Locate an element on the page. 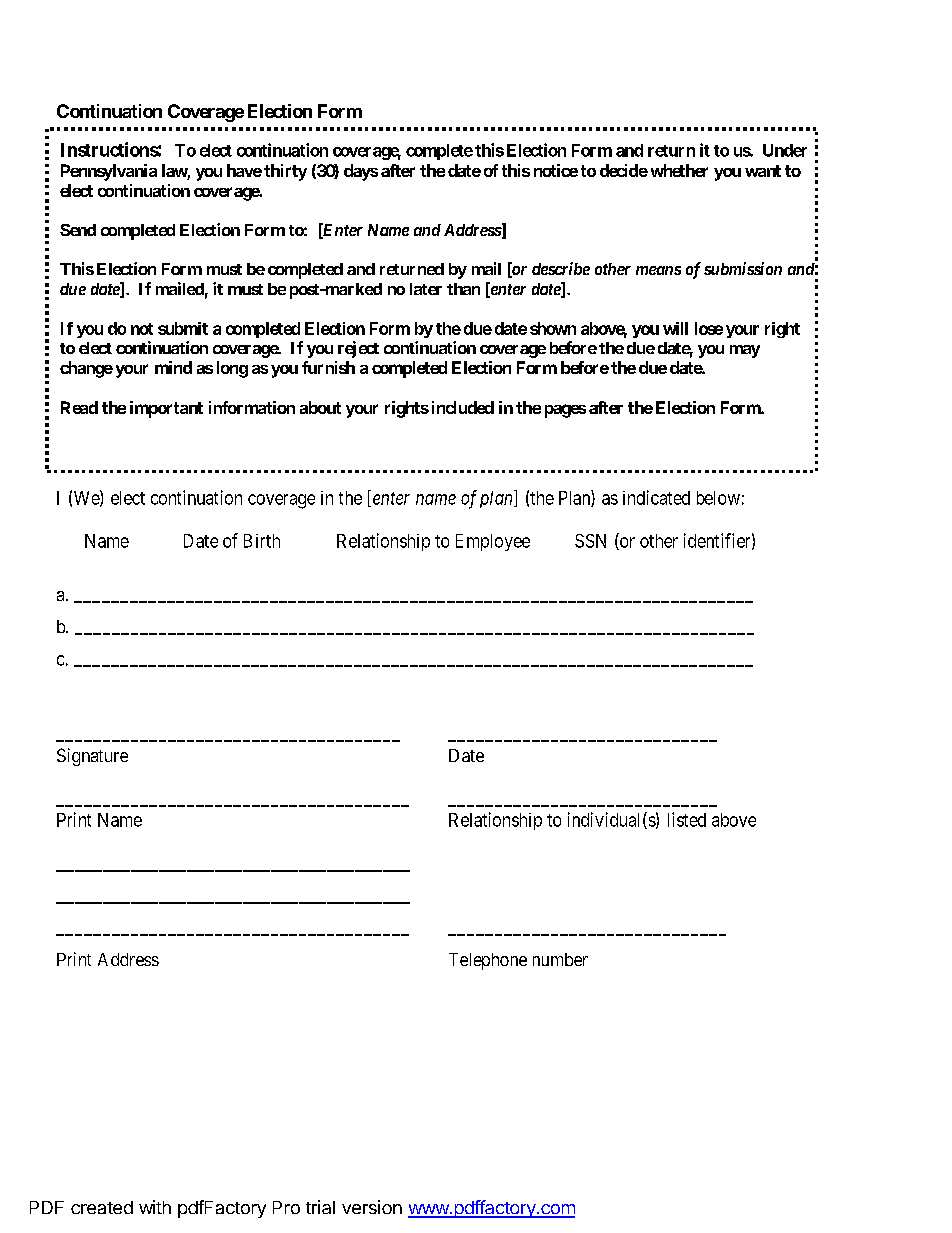 This page has height=1233, width=952. number is located at coordinates (560, 959).
